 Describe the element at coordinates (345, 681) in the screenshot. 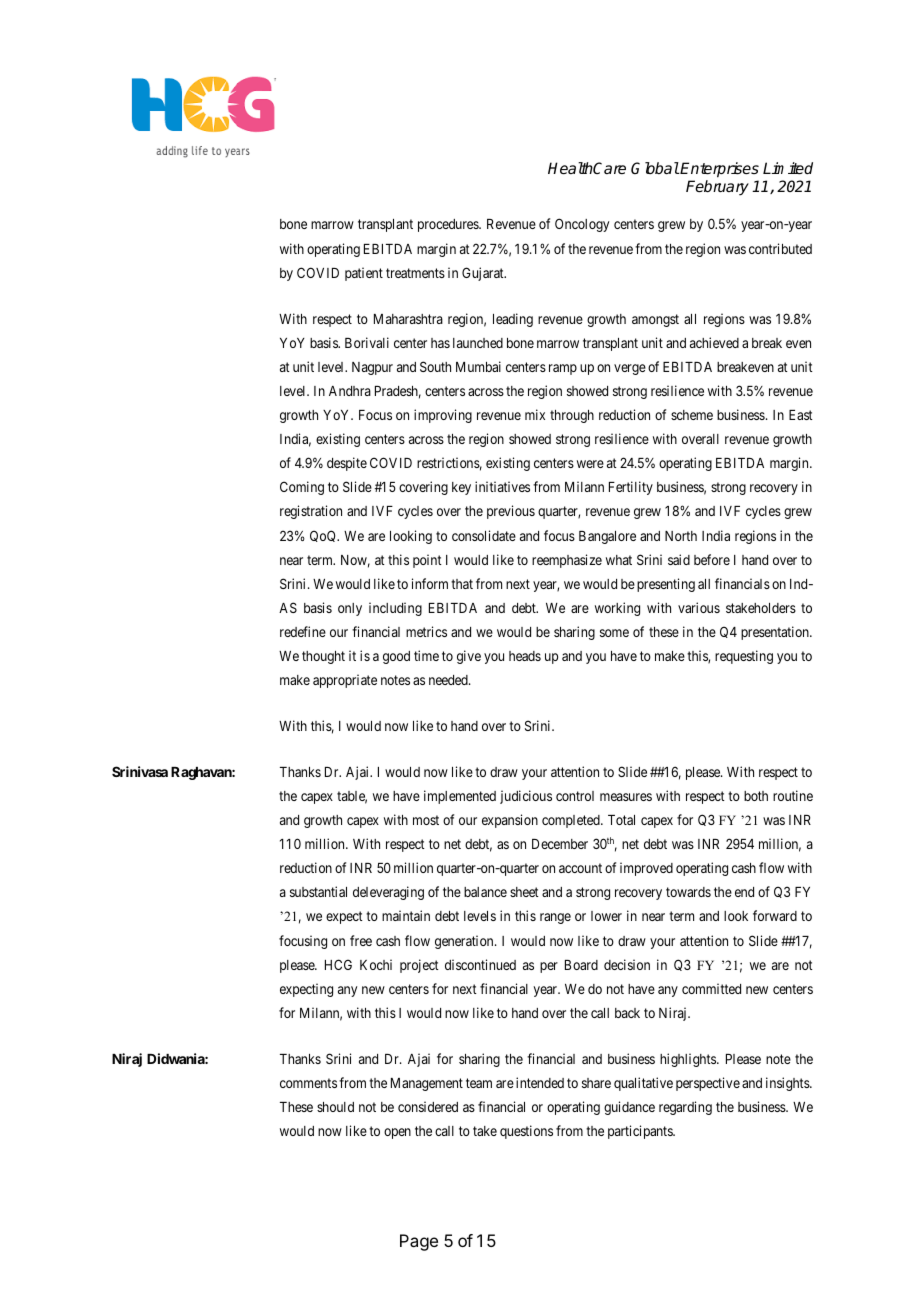

I see `appropriate` at that location.
